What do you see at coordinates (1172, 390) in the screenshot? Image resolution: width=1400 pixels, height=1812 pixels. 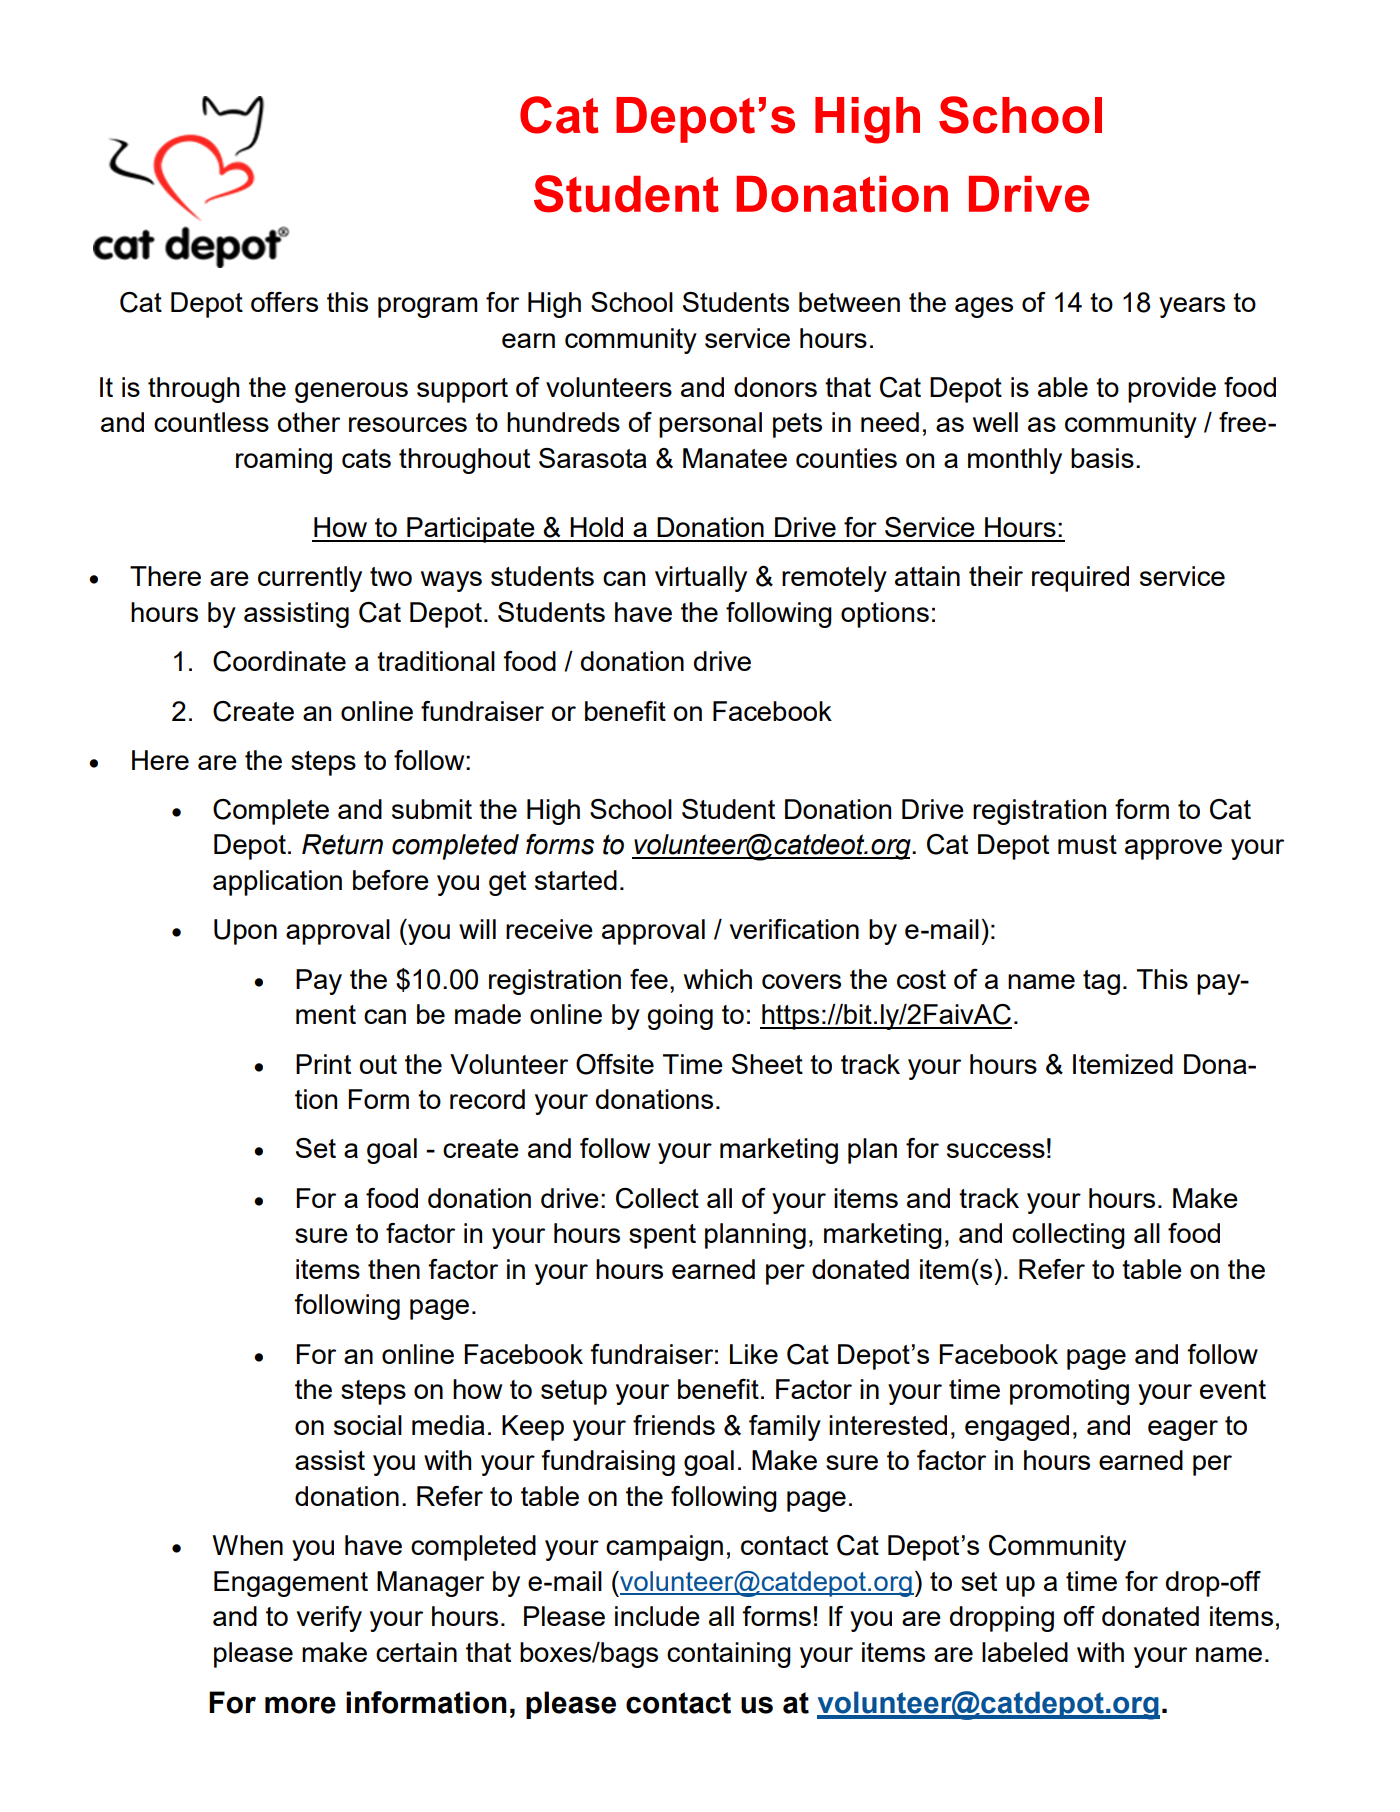 I see `provide` at bounding box center [1172, 390].
